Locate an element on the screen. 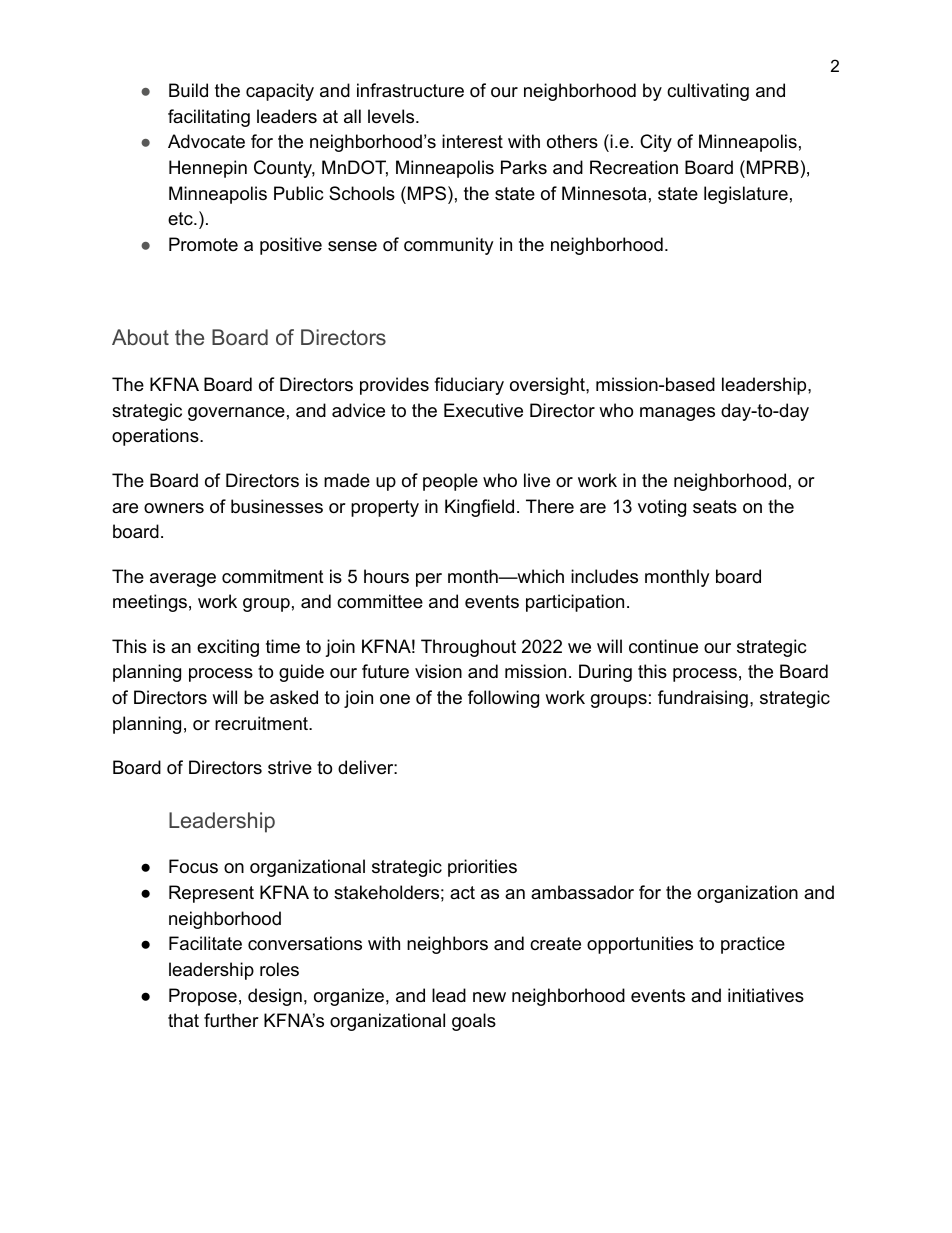 The width and height of the screenshot is (952, 1233). Executive is located at coordinates (483, 410).
